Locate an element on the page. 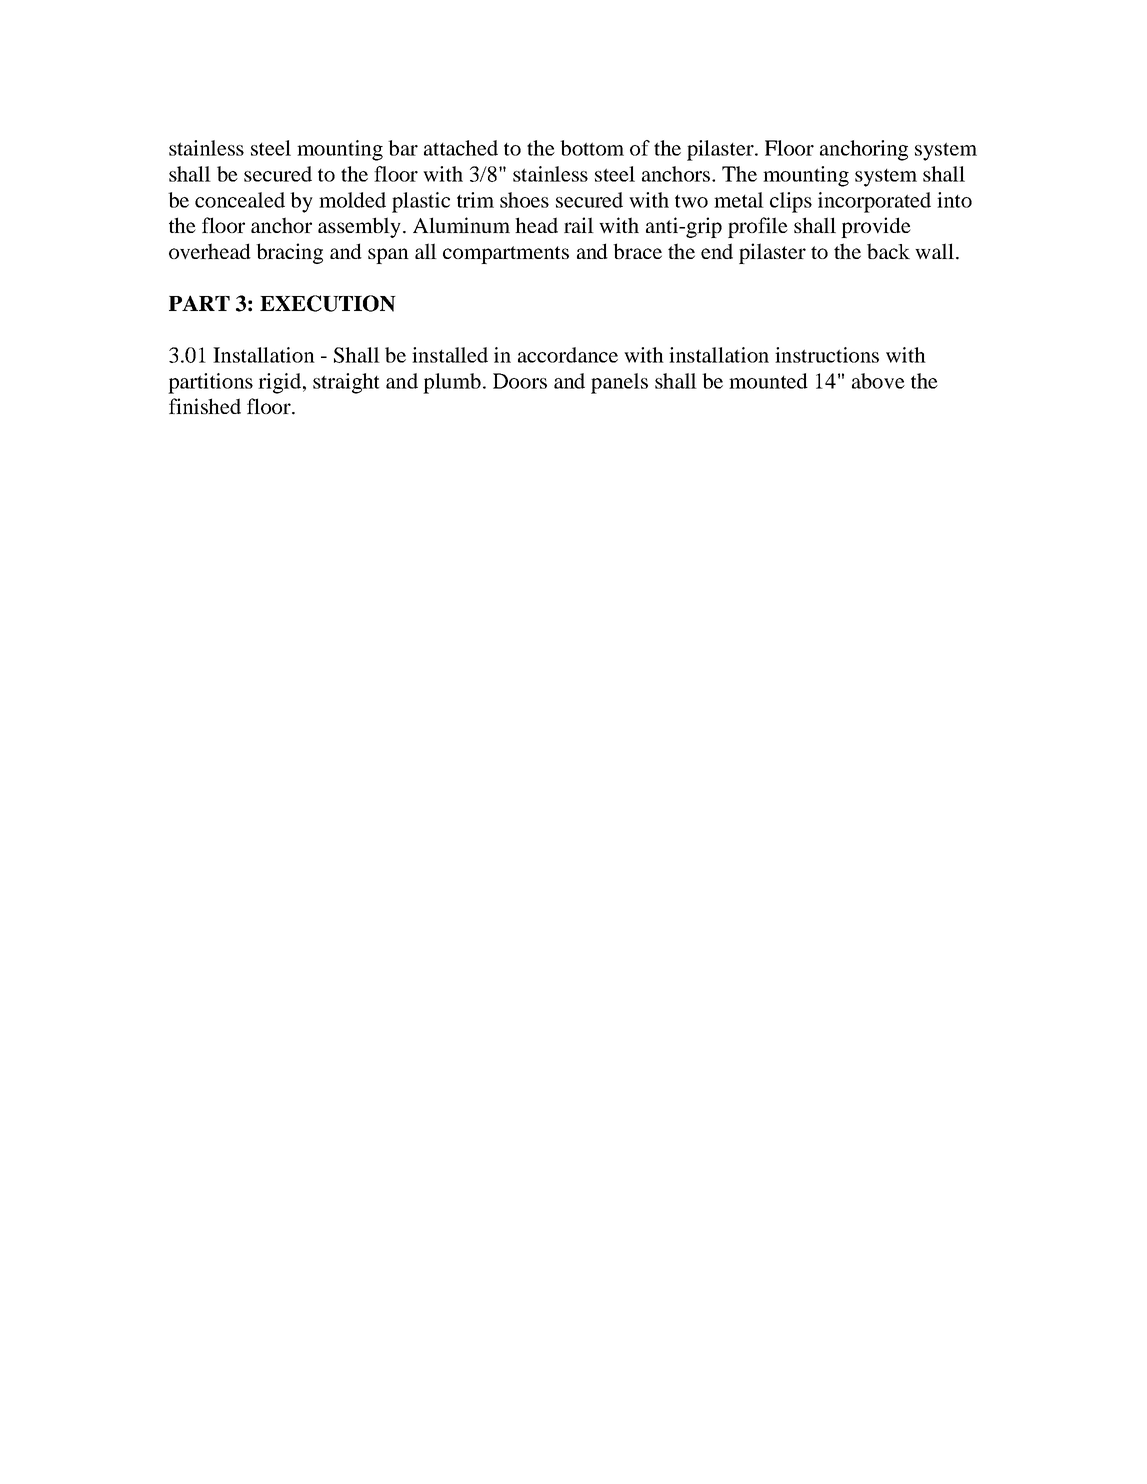 Image resolution: width=1147 pixels, height=1484 pixels. panels is located at coordinates (619, 383).
